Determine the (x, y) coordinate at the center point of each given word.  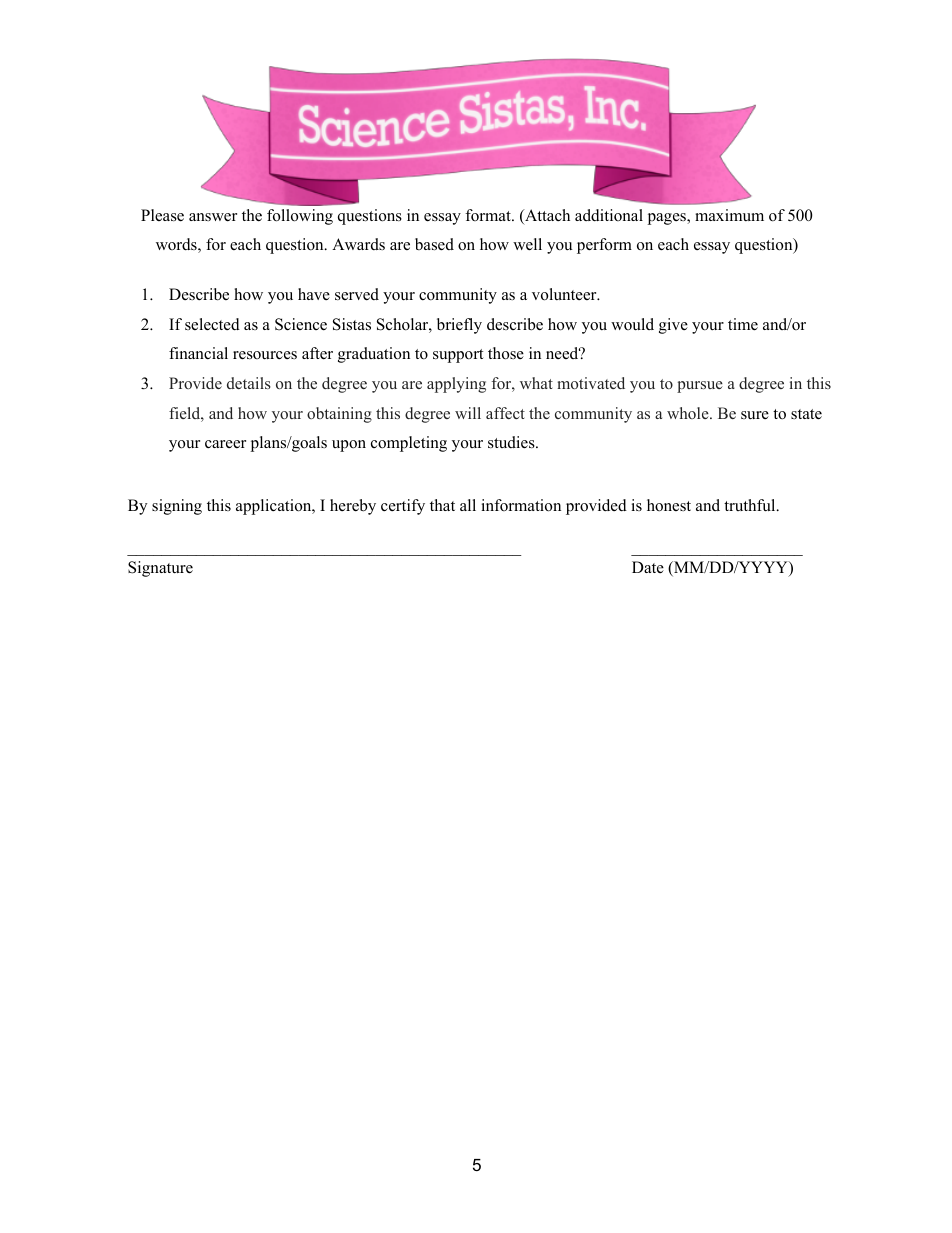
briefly (459, 326)
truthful (751, 505)
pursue (700, 387)
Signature (160, 569)
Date (648, 567)
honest (669, 505)
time (743, 324)
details (249, 383)
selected (212, 324)
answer (213, 217)
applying (456, 385)
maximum (729, 215)
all (468, 505)
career (225, 444)
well (527, 244)
